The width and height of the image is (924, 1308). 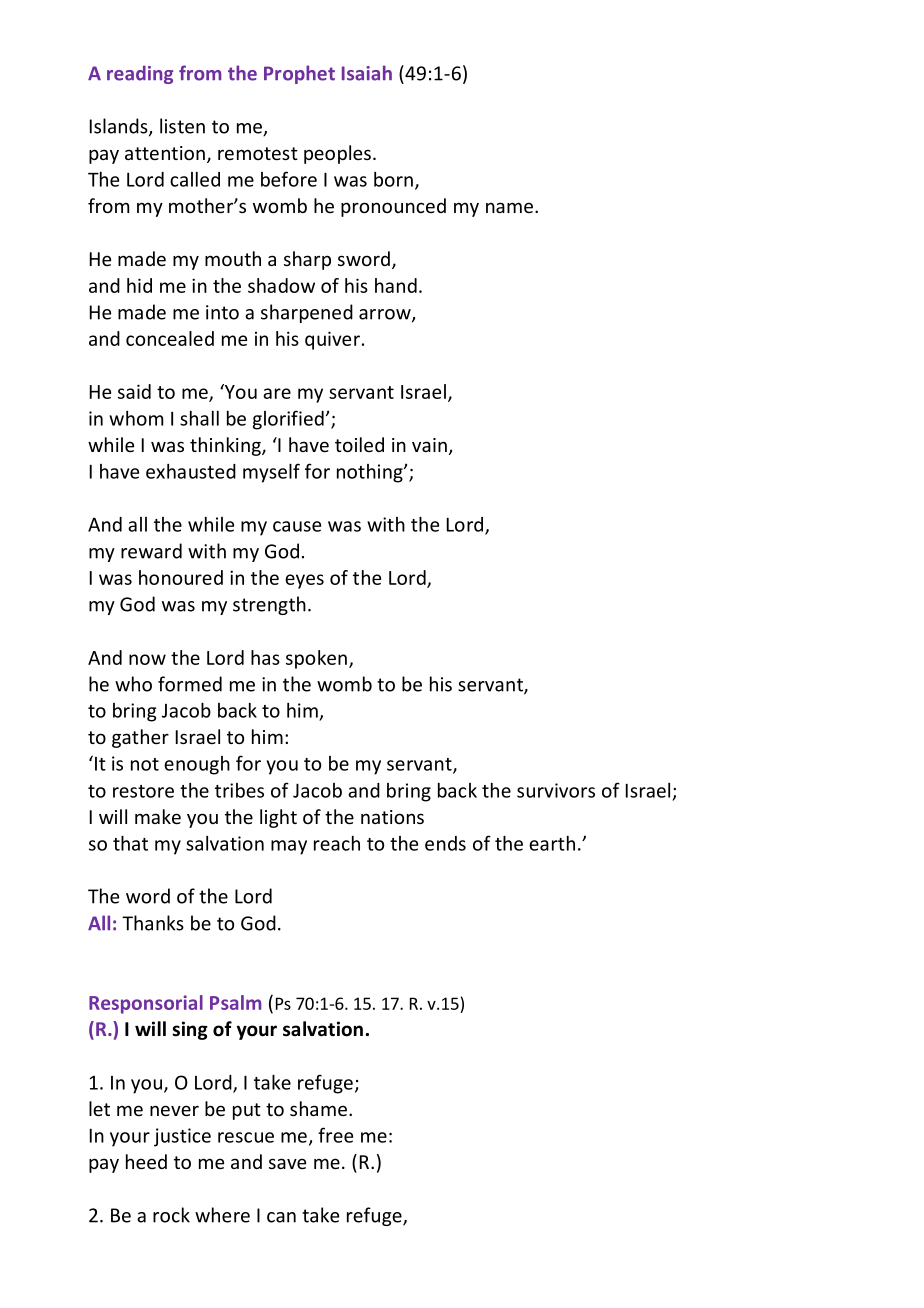 What do you see at coordinates (509, 207) in the image?
I see `name` at bounding box center [509, 207].
